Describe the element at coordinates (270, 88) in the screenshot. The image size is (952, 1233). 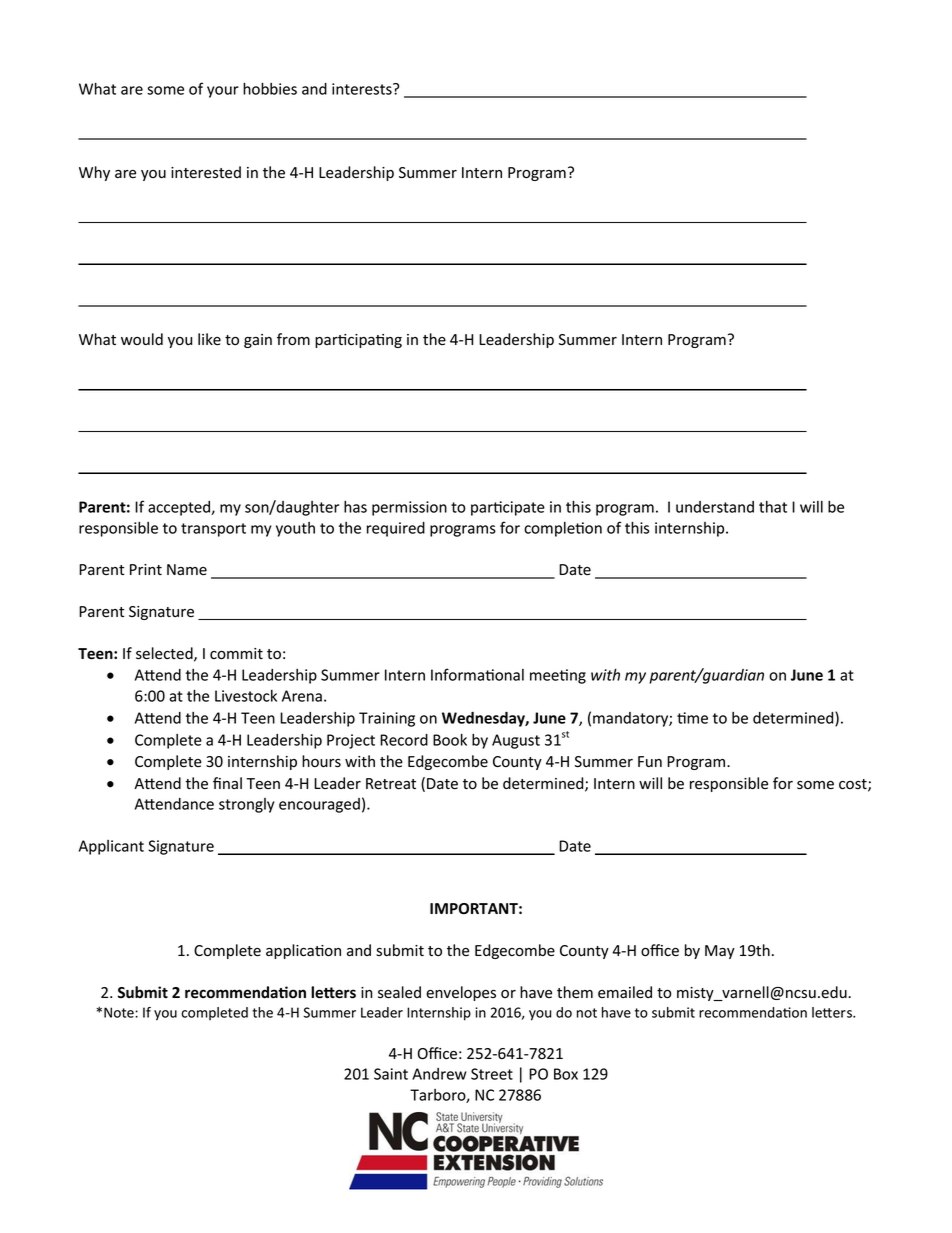
I see `hobbies` at that location.
